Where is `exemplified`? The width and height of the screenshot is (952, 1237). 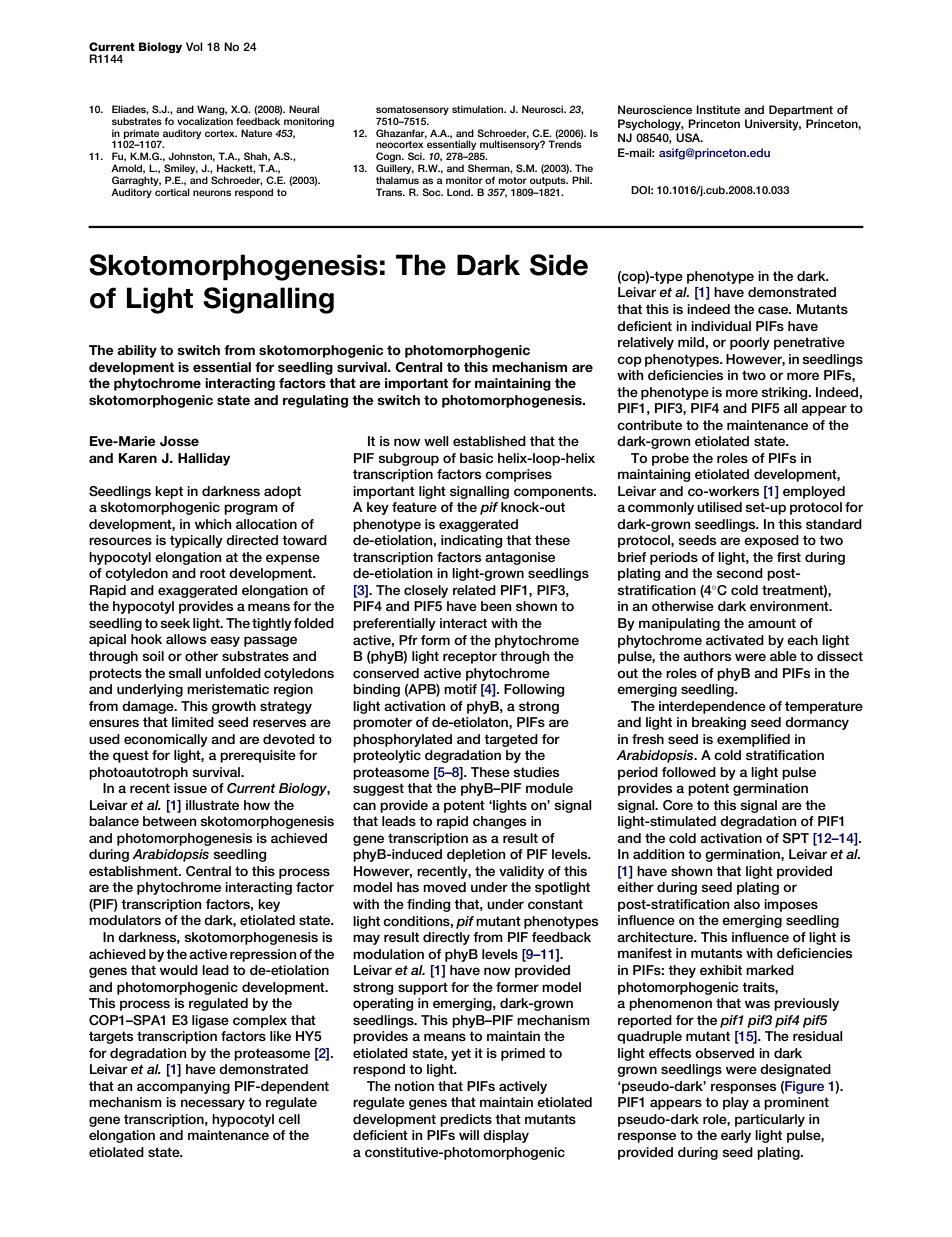
exemplified is located at coordinates (753, 740).
